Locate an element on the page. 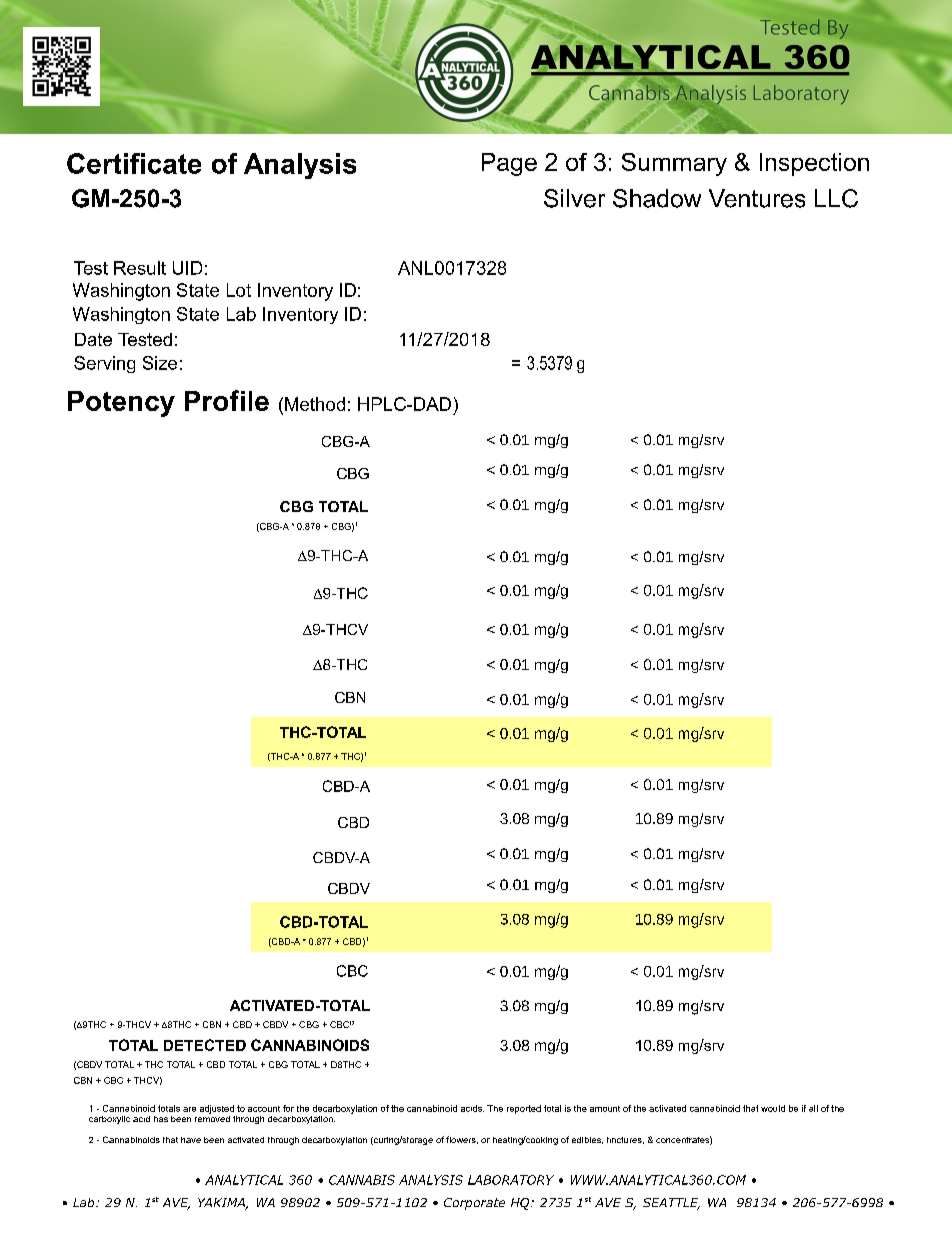  Page is located at coordinates (509, 164).
